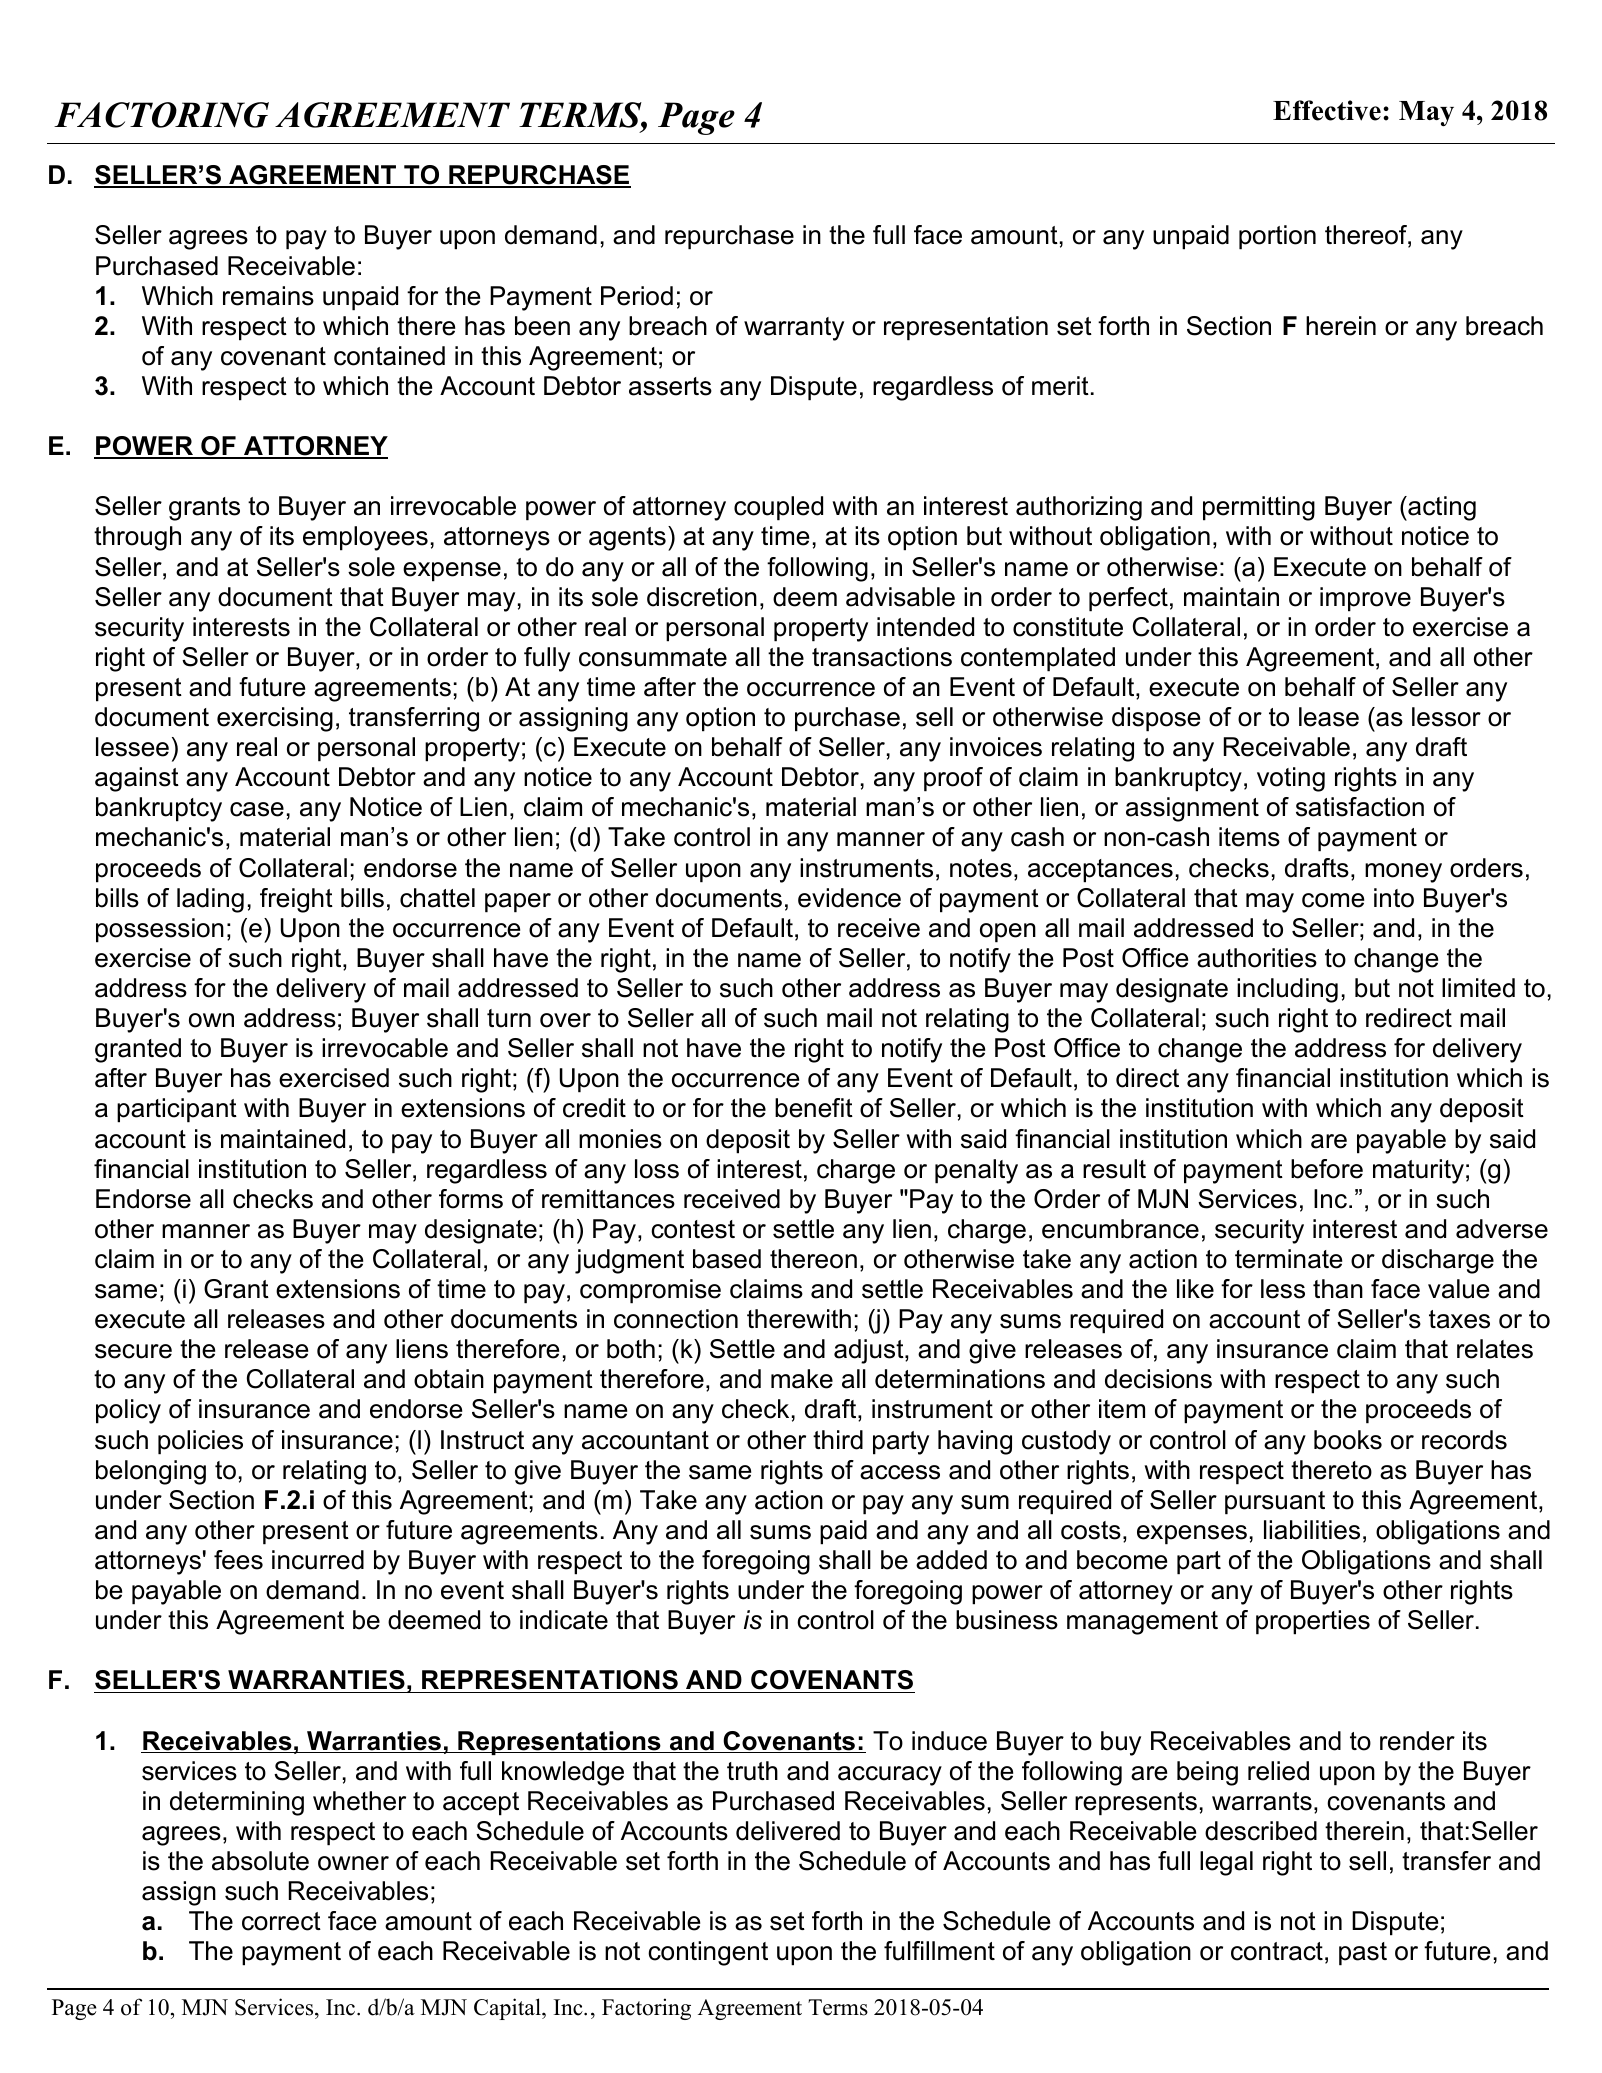 The height and width of the page is (2073, 1602). Describe the element at coordinates (814, 1108) in the page. I see `benefit` at that location.
